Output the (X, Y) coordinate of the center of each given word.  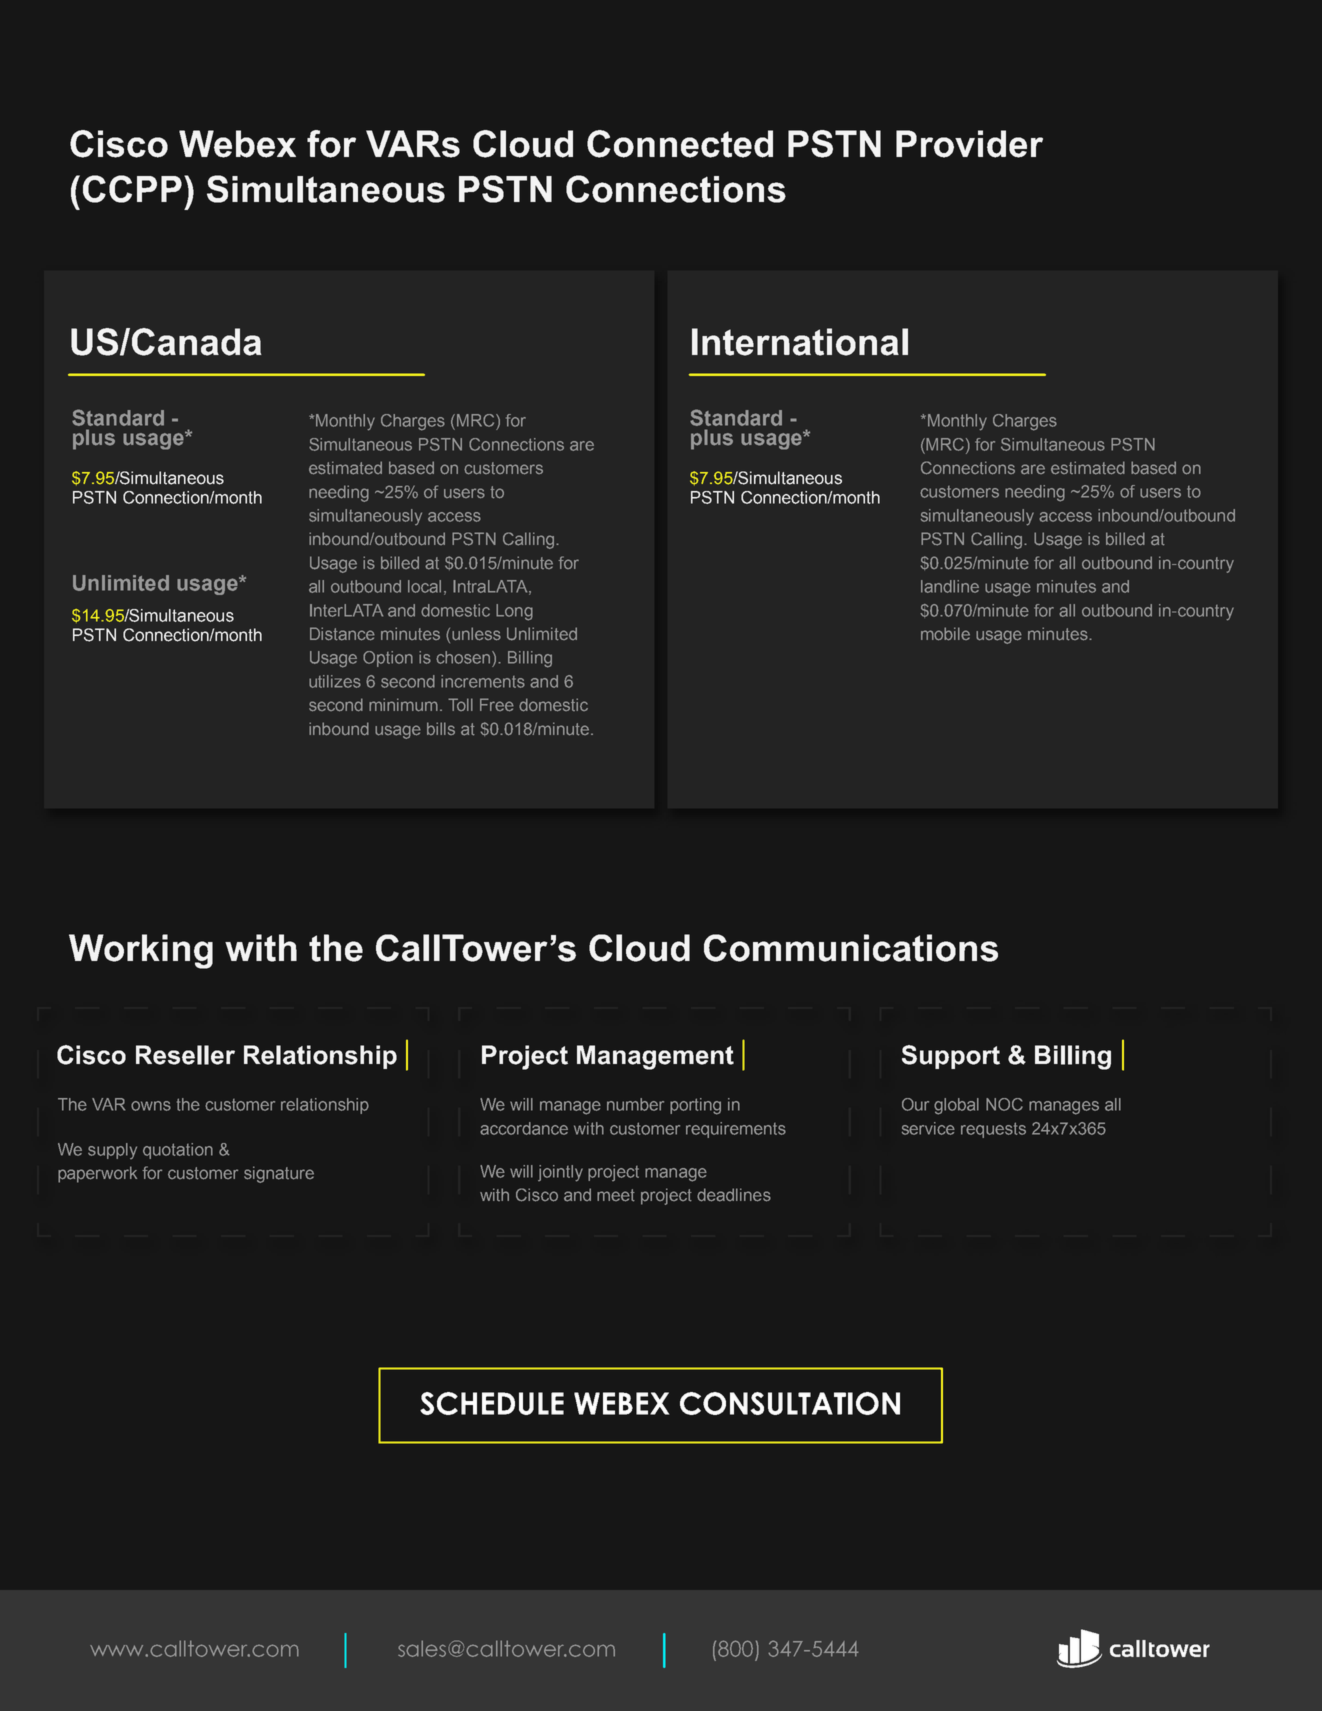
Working (141, 951)
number (635, 1104)
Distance (342, 634)
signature (279, 1174)
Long (514, 612)
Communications (851, 948)
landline (950, 586)
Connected (680, 144)
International (800, 342)
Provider (969, 144)
